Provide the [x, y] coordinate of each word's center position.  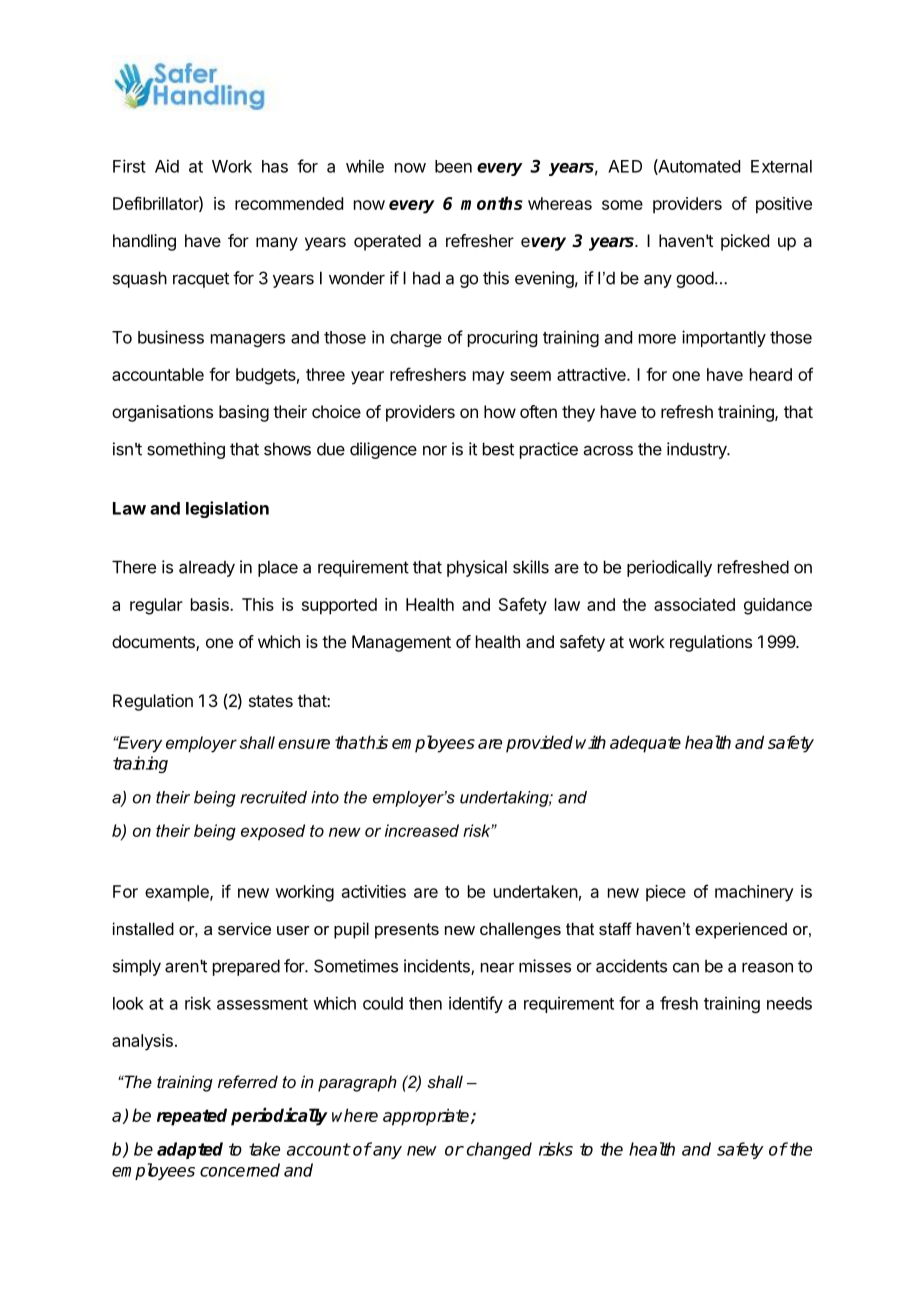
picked [745, 242]
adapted [190, 1150]
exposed [273, 832]
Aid [167, 166]
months [492, 203]
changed [499, 1150]
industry [698, 450]
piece [666, 893]
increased [422, 830]
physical [477, 568]
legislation [227, 509]
